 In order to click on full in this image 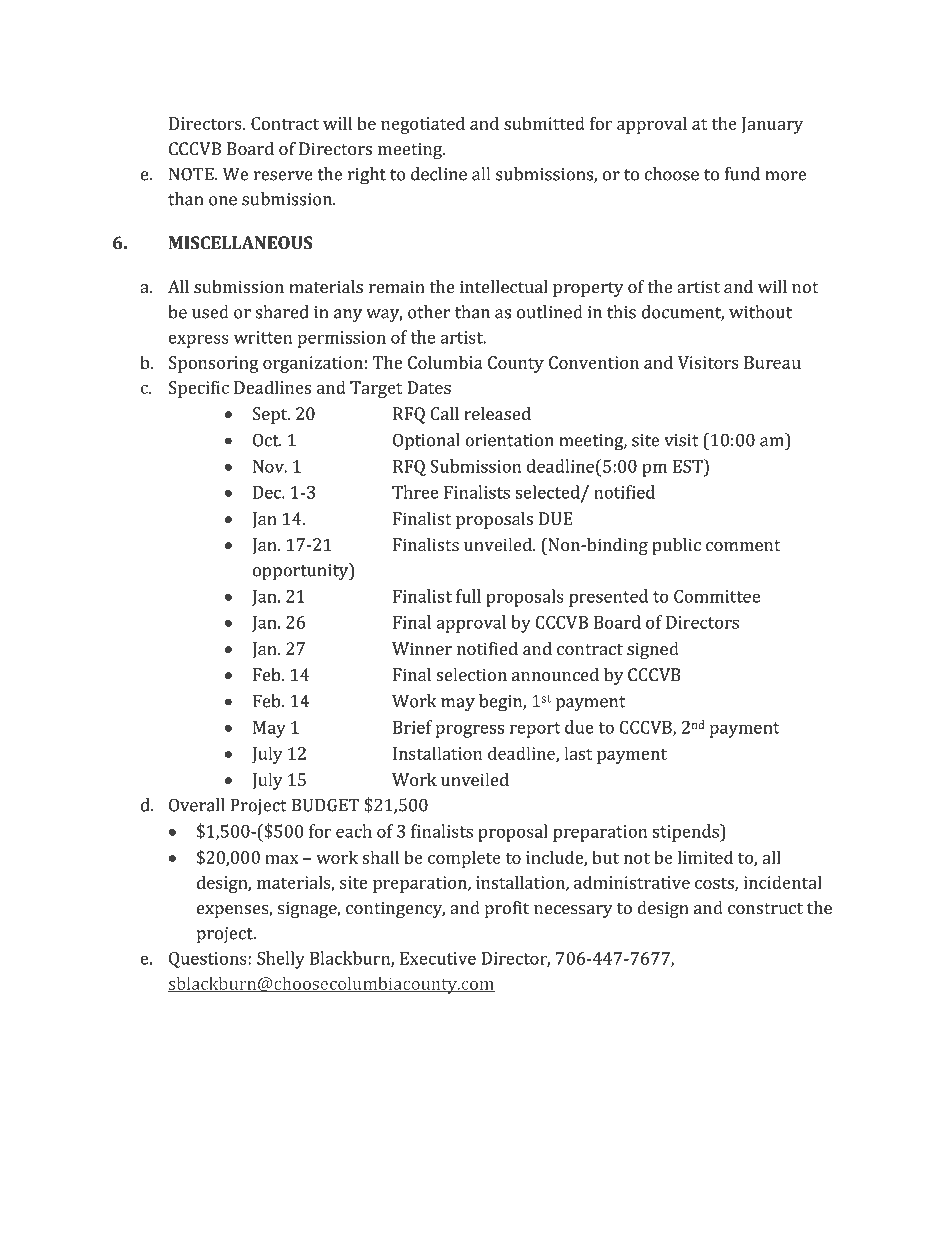, I will do `click(468, 596)`.
